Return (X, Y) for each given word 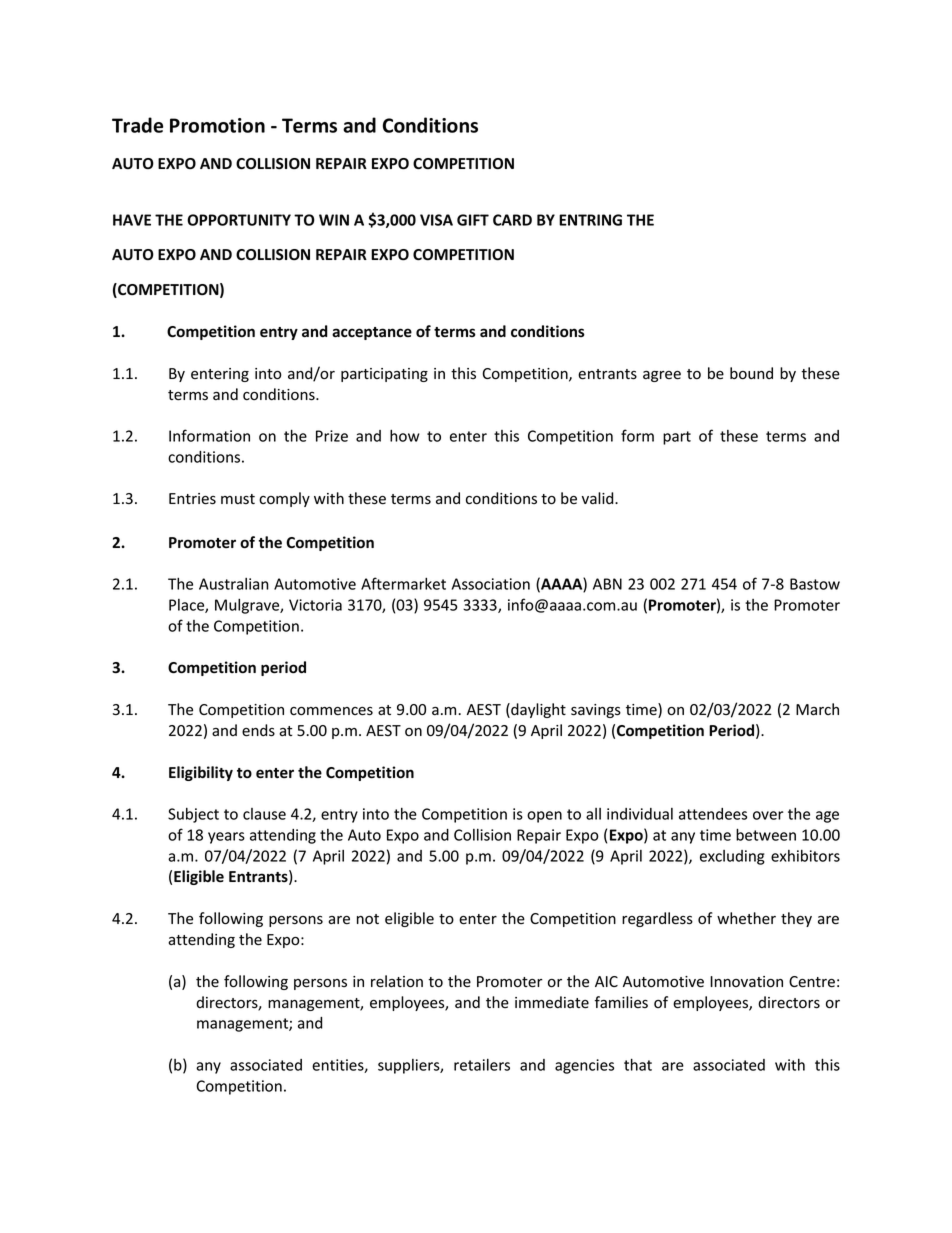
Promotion (217, 125)
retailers (482, 1065)
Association (491, 584)
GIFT (473, 220)
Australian (234, 584)
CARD (512, 220)
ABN (607, 584)
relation (397, 981)
